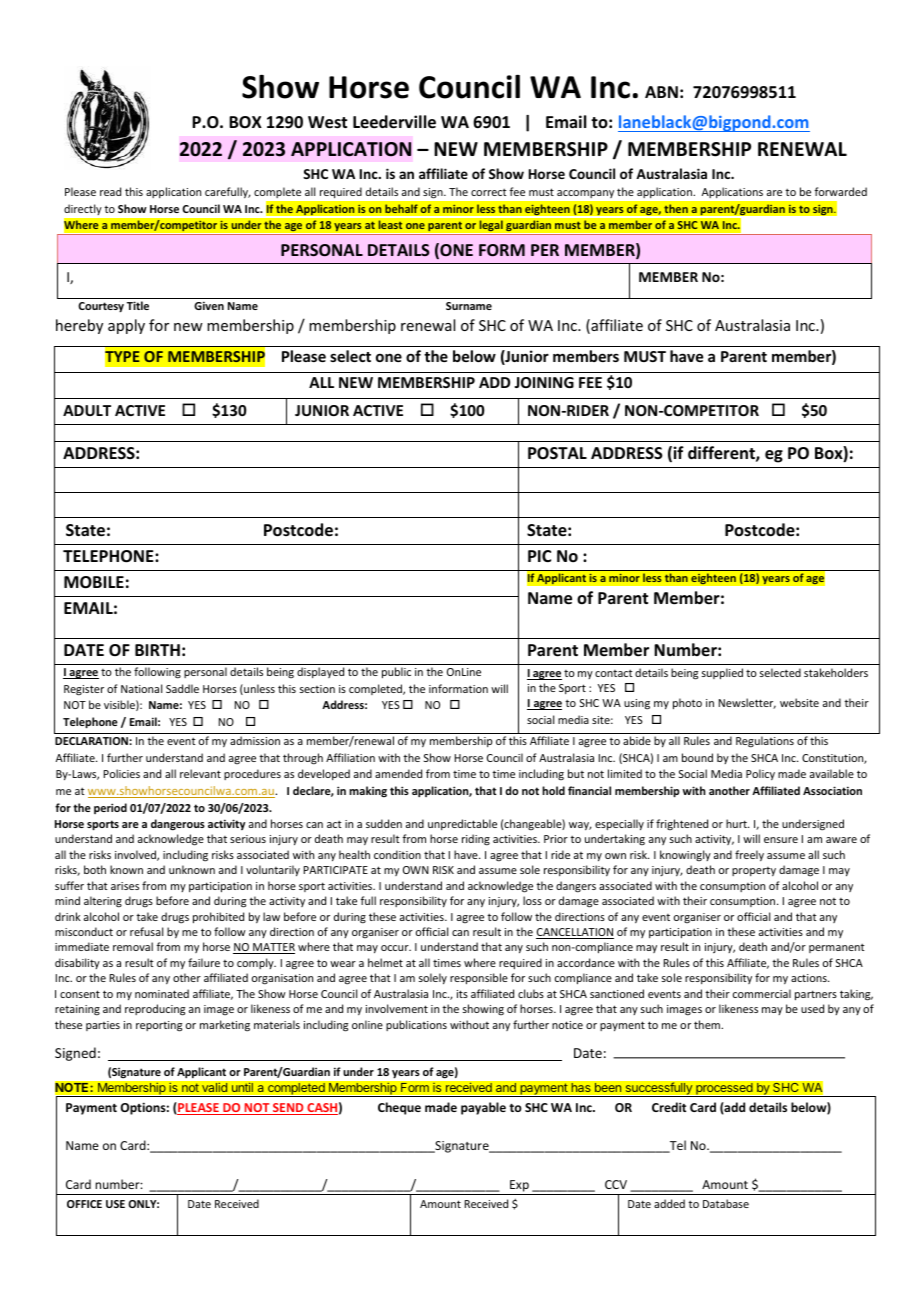 The image size is (924, 1308). Describe the element at coordinates (754, 871) in the screenshot. I see `property` at that location.
